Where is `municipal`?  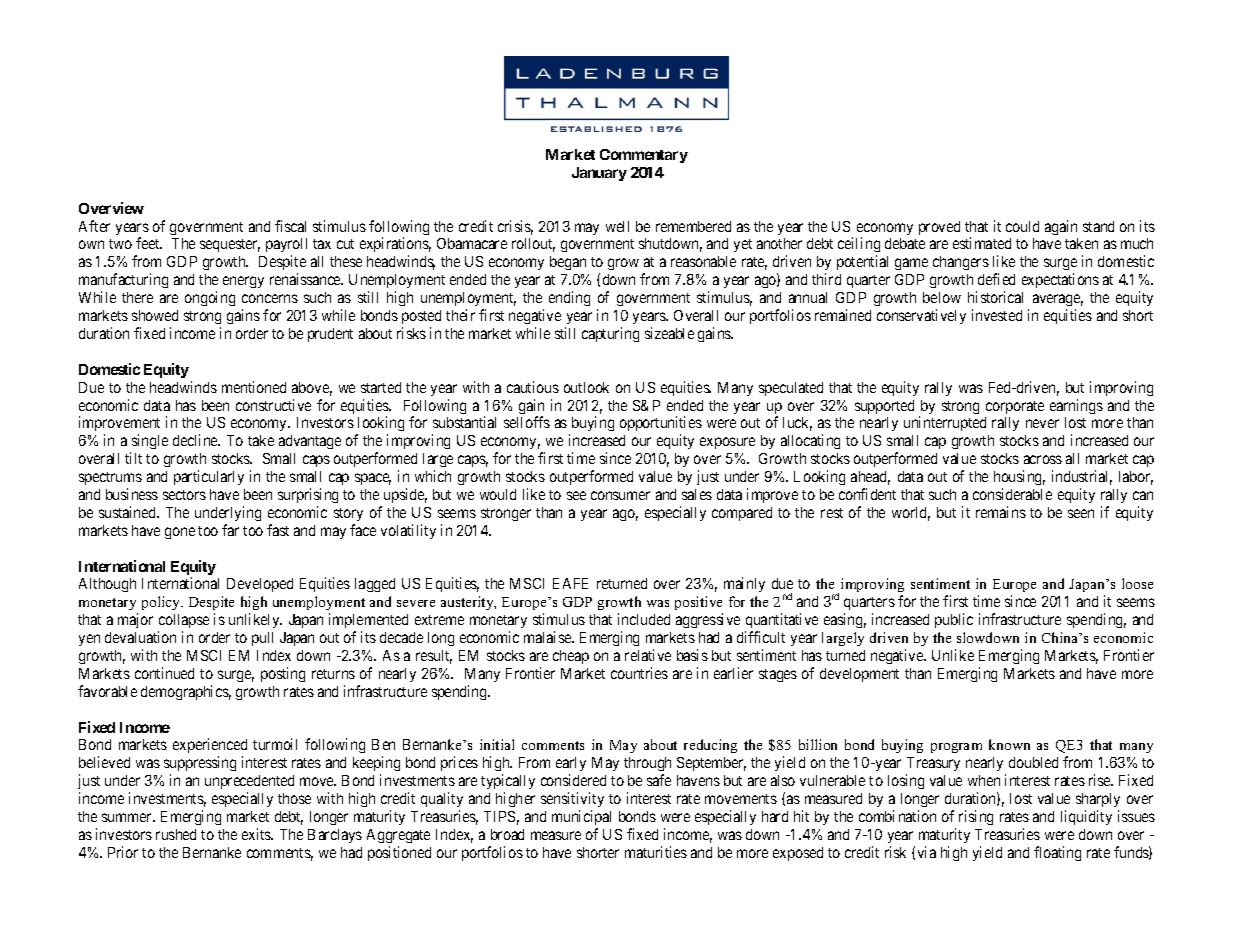 municipal is located at coordinates (581, 817).
